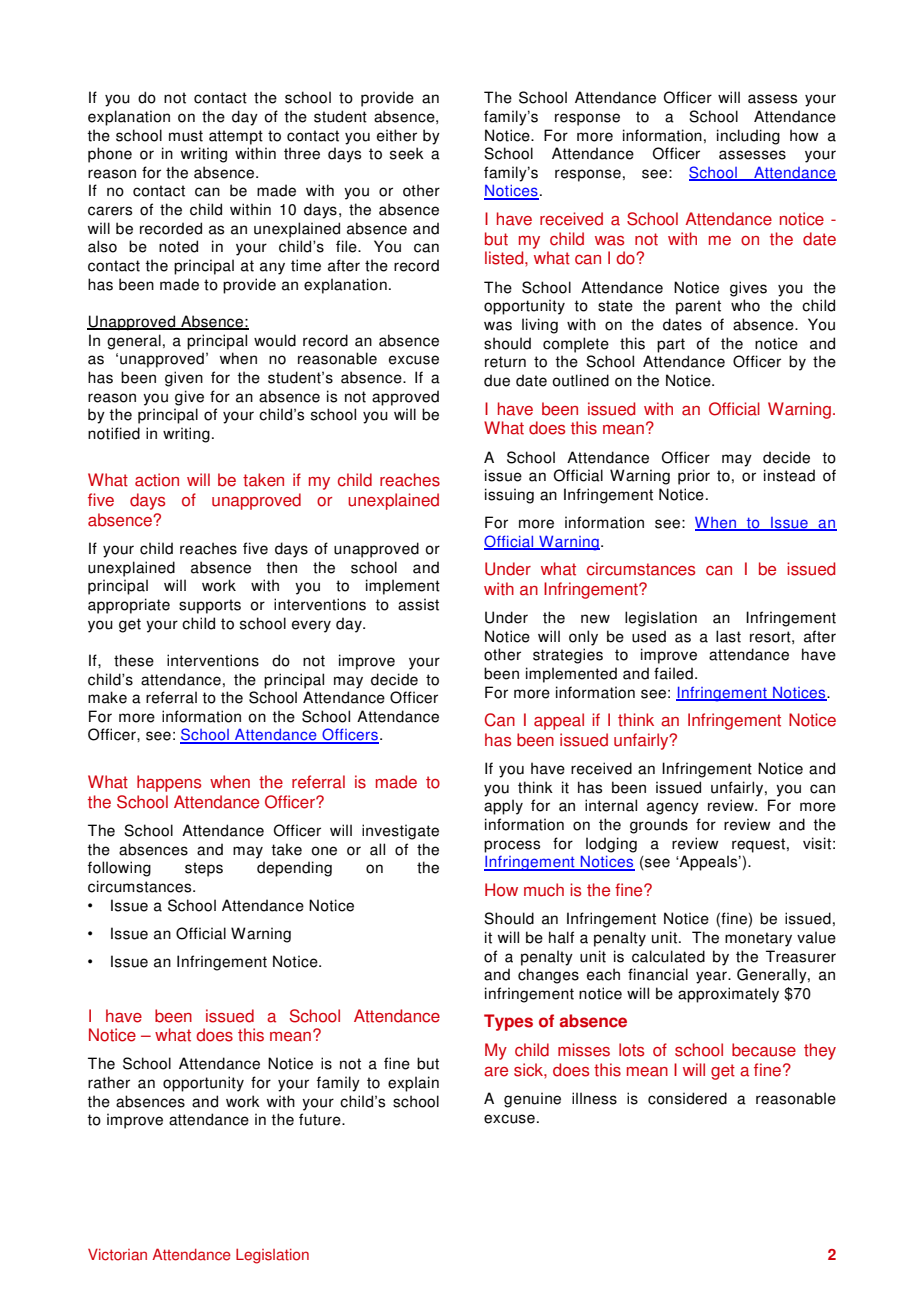  Describe the element at coordinates (407, 153) in the image. I see `seek` at that location.
